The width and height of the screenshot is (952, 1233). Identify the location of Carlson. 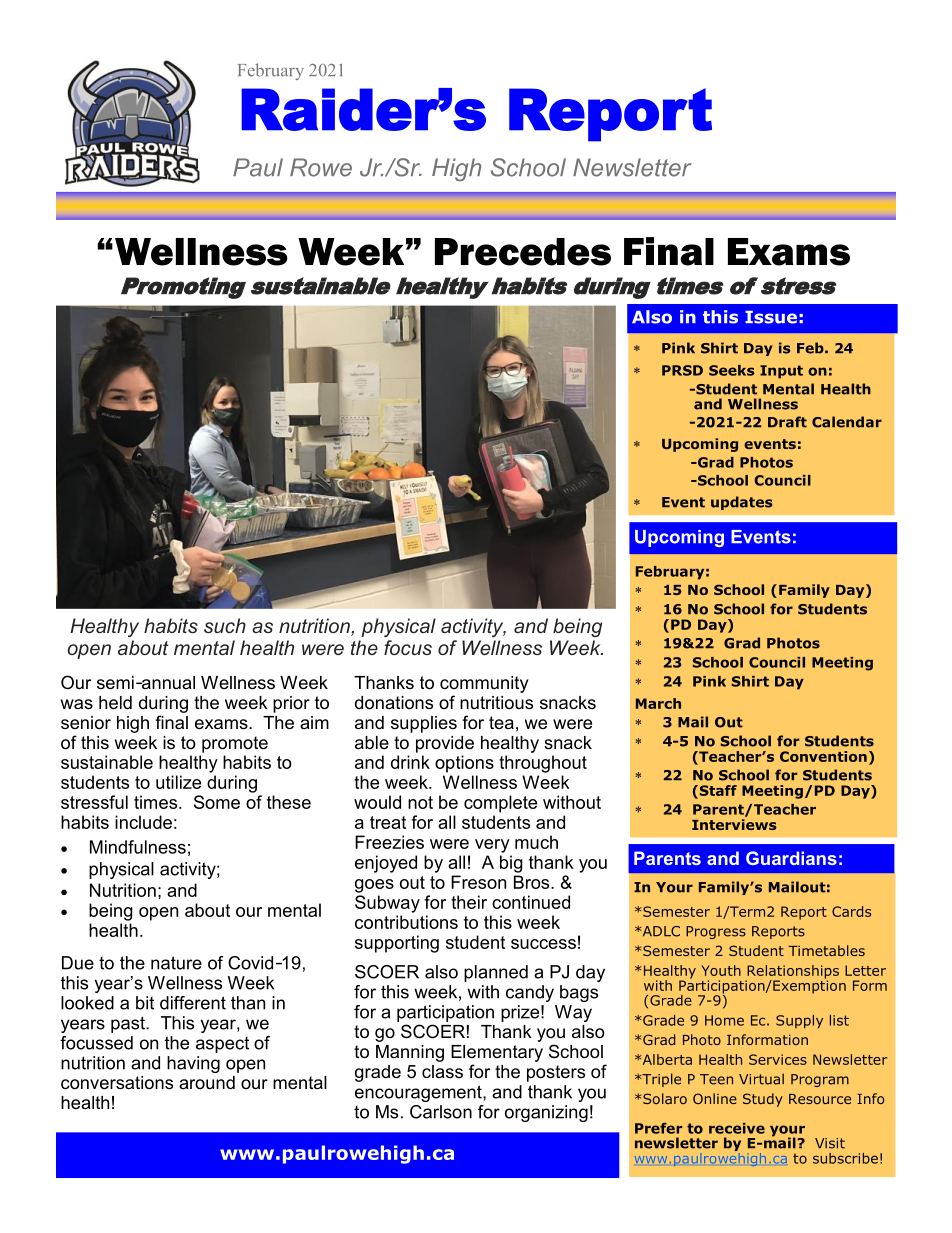
(441, 1112).
